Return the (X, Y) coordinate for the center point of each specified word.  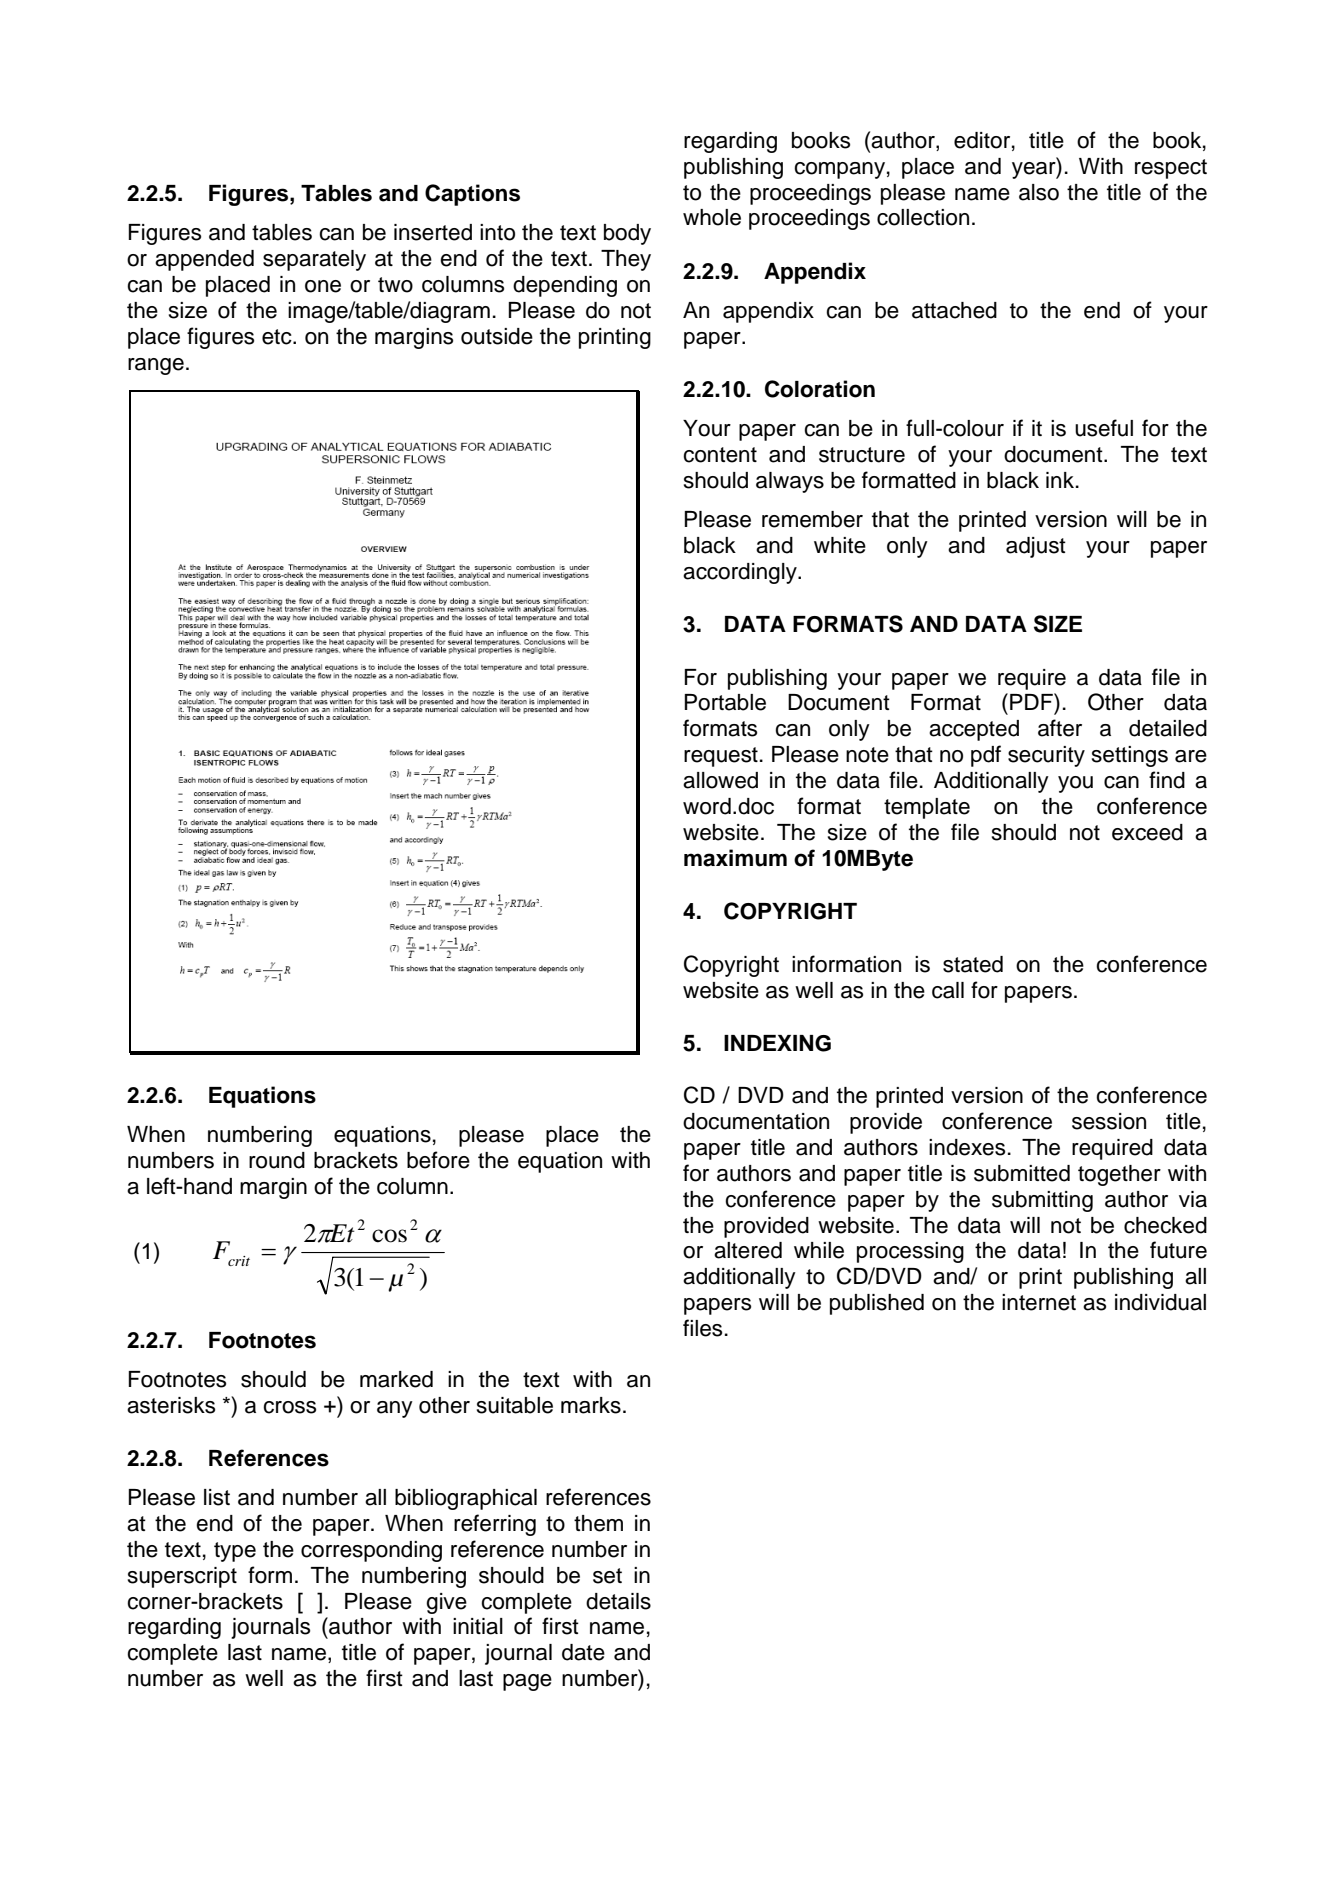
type (235, 1552)
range (156, 366)
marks (591, 1405)
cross (289, 1407)
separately (314, 260)
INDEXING (777, 1043)
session (1109, 1121)
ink (1060, 480)
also (1039, 192)
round (277, 1160)
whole (712, 217)
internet (1039, 1302)
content (720, 455)
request (721, 757)
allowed (720, 780)
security (1046, 756)
